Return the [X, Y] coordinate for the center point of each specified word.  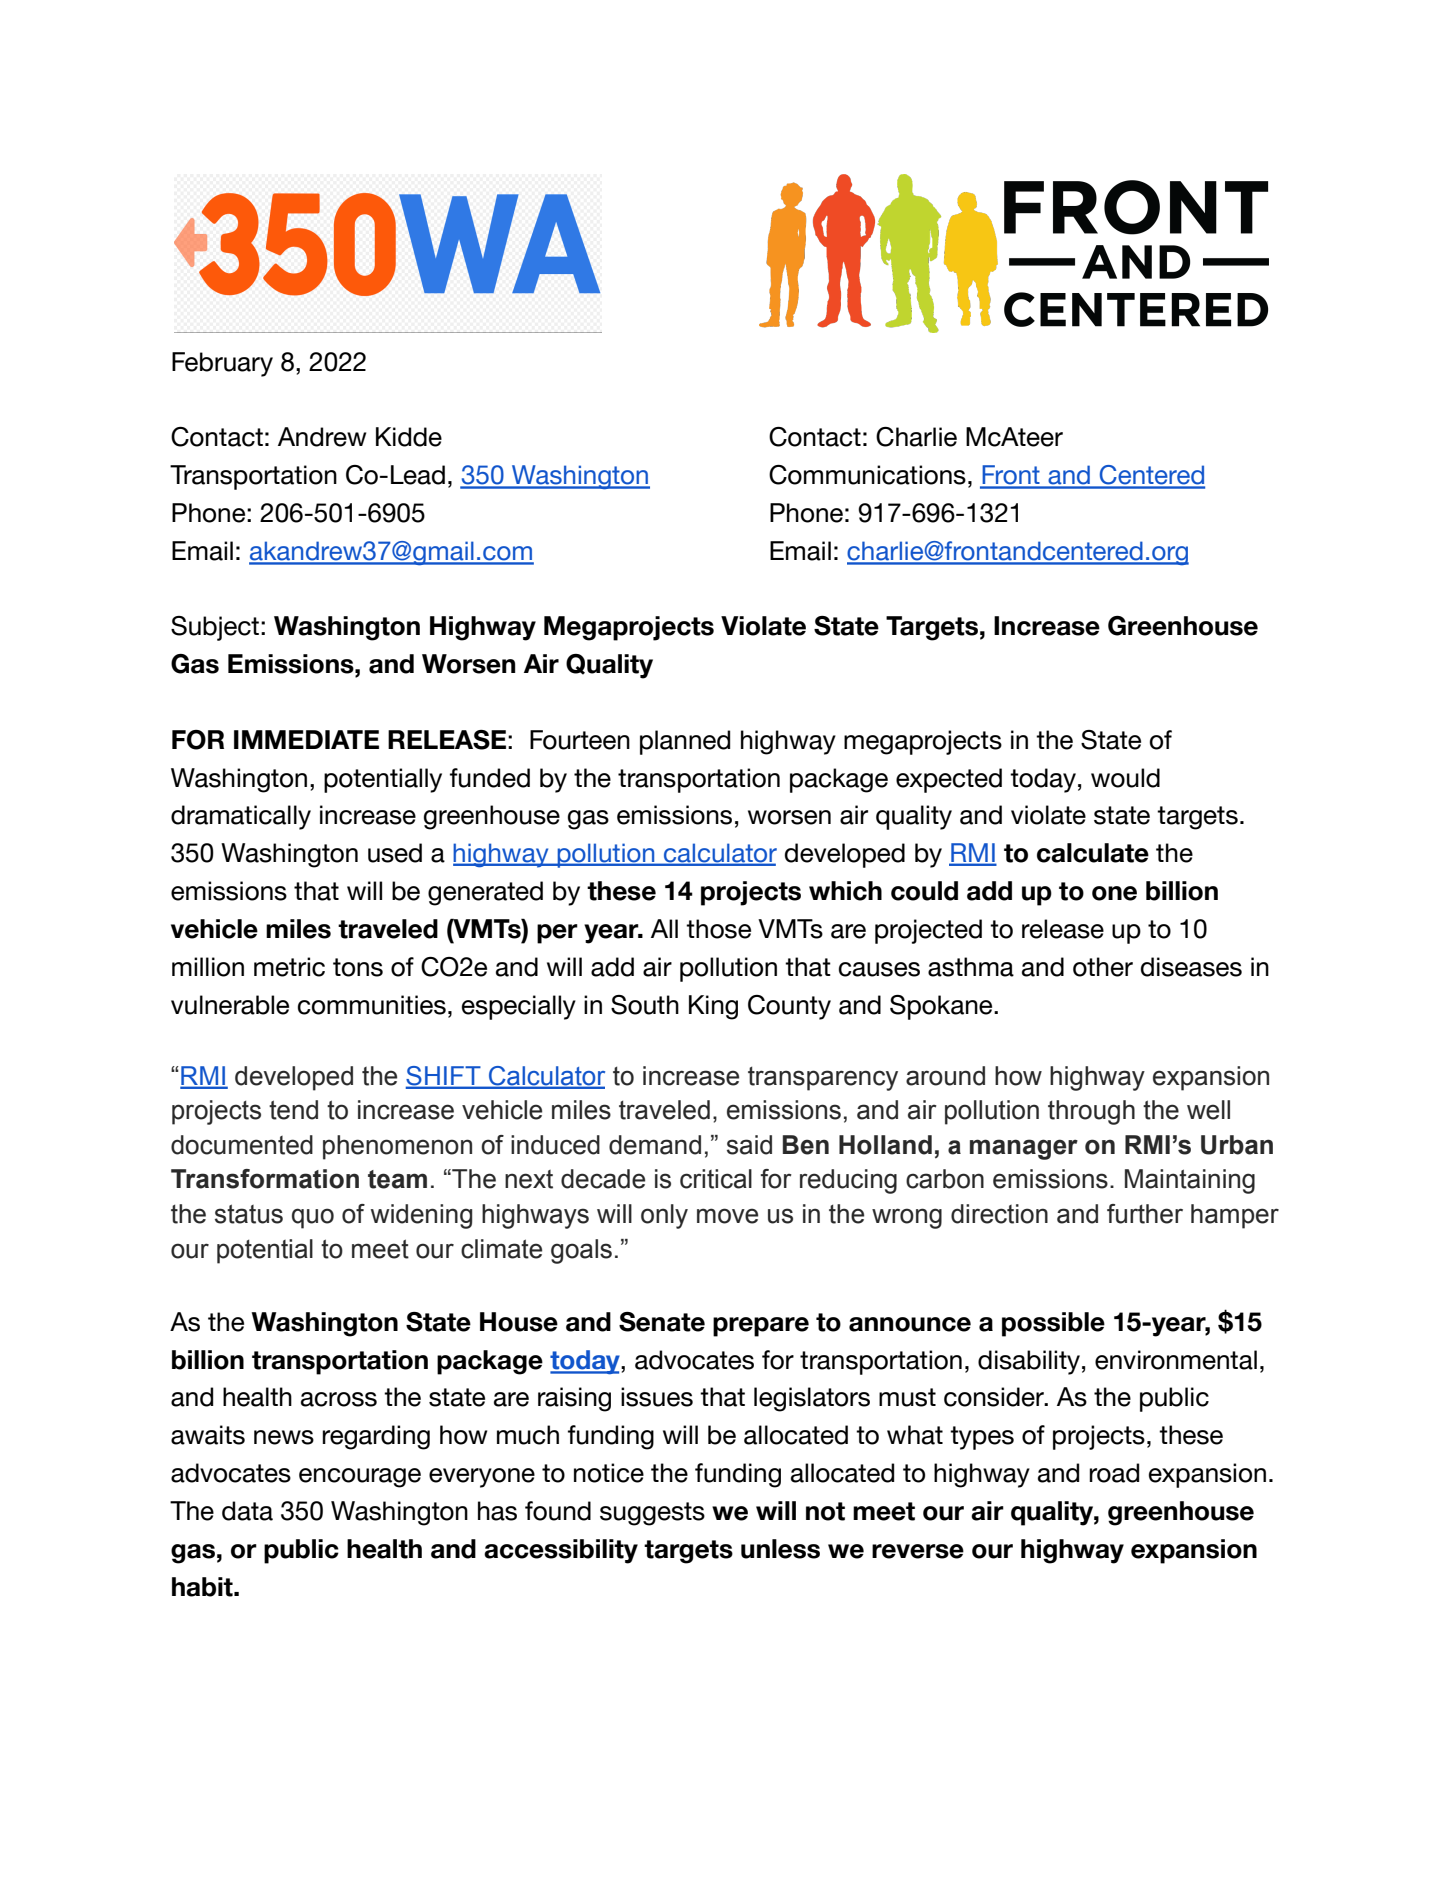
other [1103, 967]
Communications [867, 475]
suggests [652, 1514]
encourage [360, 1478]
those [718, 929]
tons [358, 967]
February [222, 364]
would [1125, 778]
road [1114, 1473]
